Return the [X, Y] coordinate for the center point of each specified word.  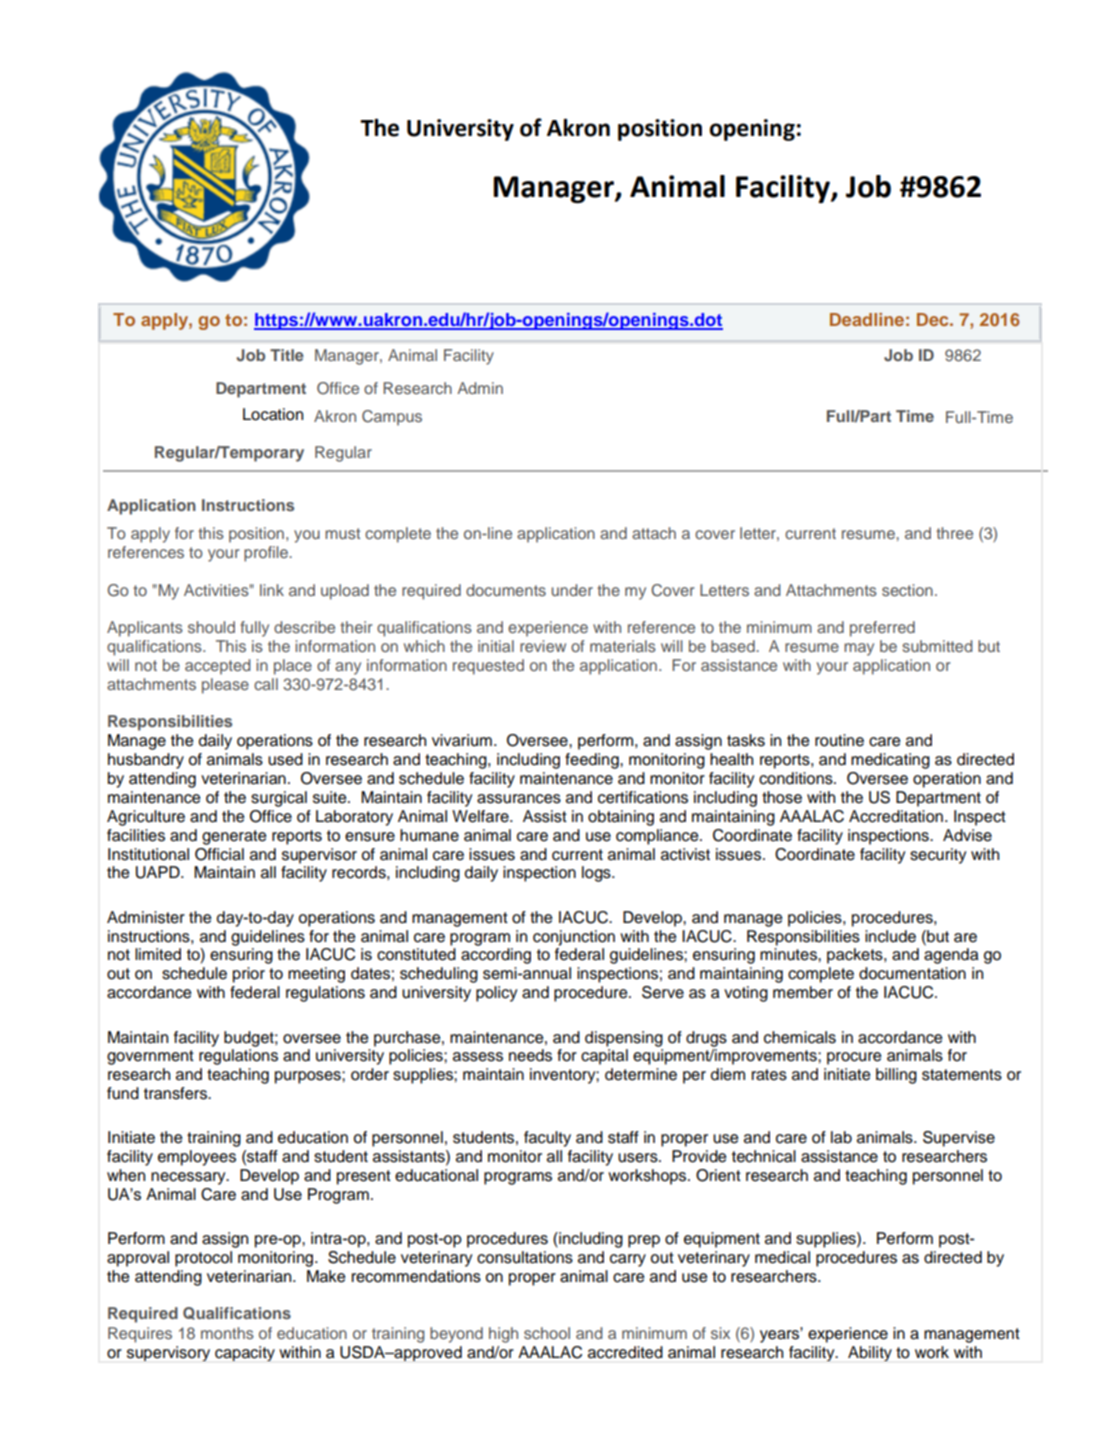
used [285, 759]
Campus [392, 418]
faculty [547, 1139]
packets [856, 956]
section [907, 590]
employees [197, 1158]
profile [267, 554]
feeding [593, 761]
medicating [890, 761]
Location [273, 414]
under [572, 590]
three [954, 533]
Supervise [959, 1139]
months [227, 1333]
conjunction [574, 938]
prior [249, 975]
